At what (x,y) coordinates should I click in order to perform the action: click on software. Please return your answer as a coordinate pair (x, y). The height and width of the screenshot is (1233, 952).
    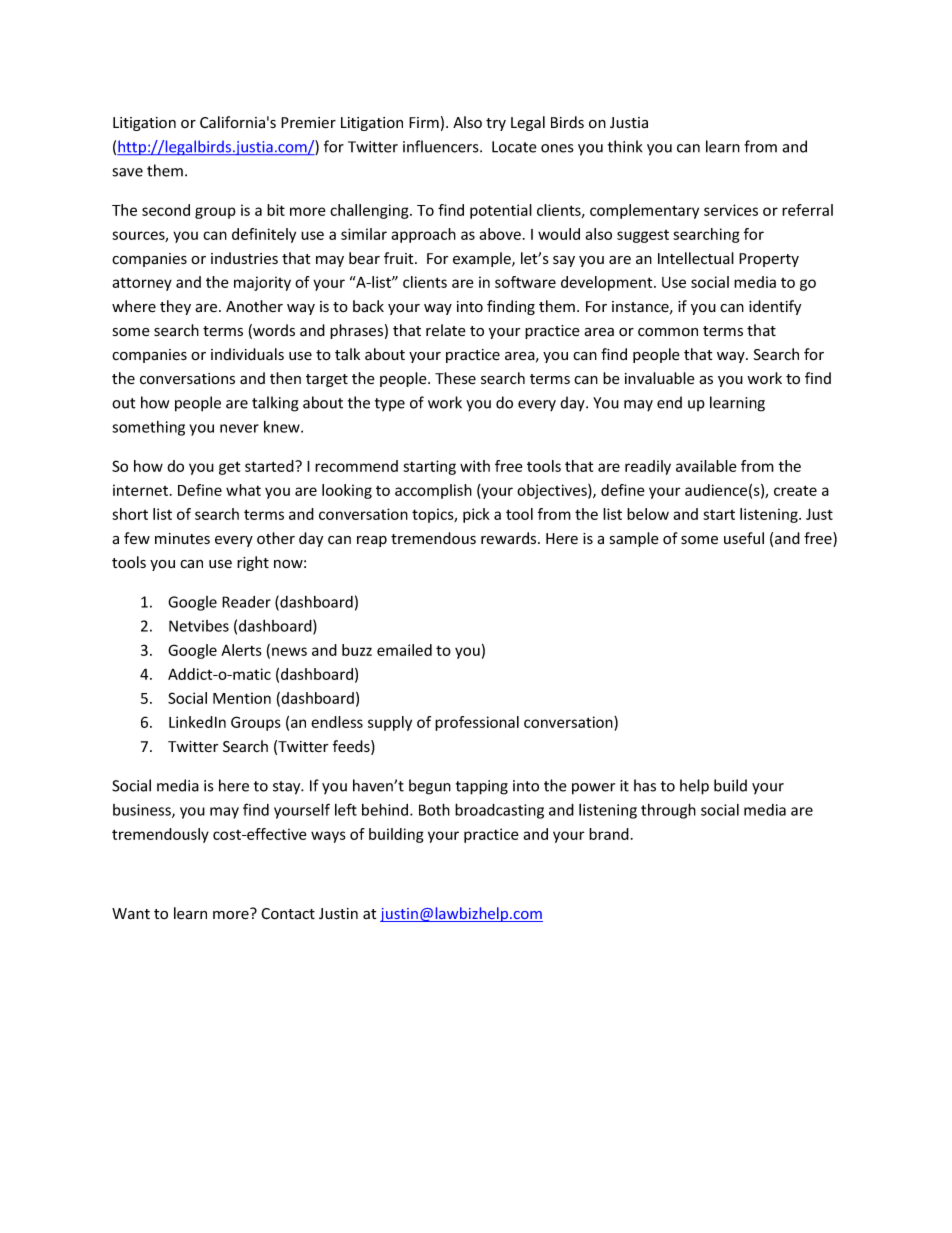
    Looking at the image, I should click on (525, 282).
